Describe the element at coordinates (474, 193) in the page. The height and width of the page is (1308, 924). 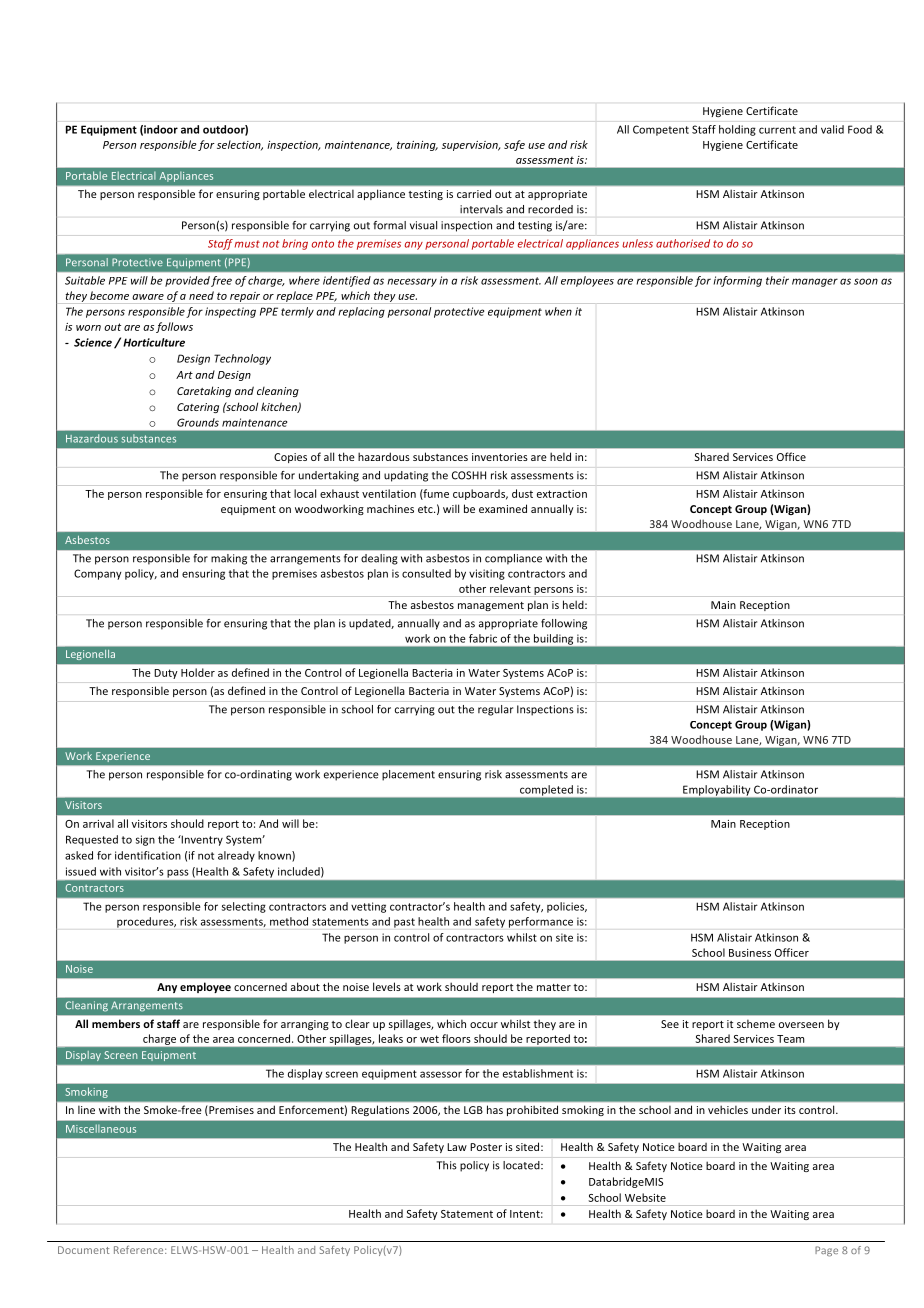
I see `carried` at that location.
